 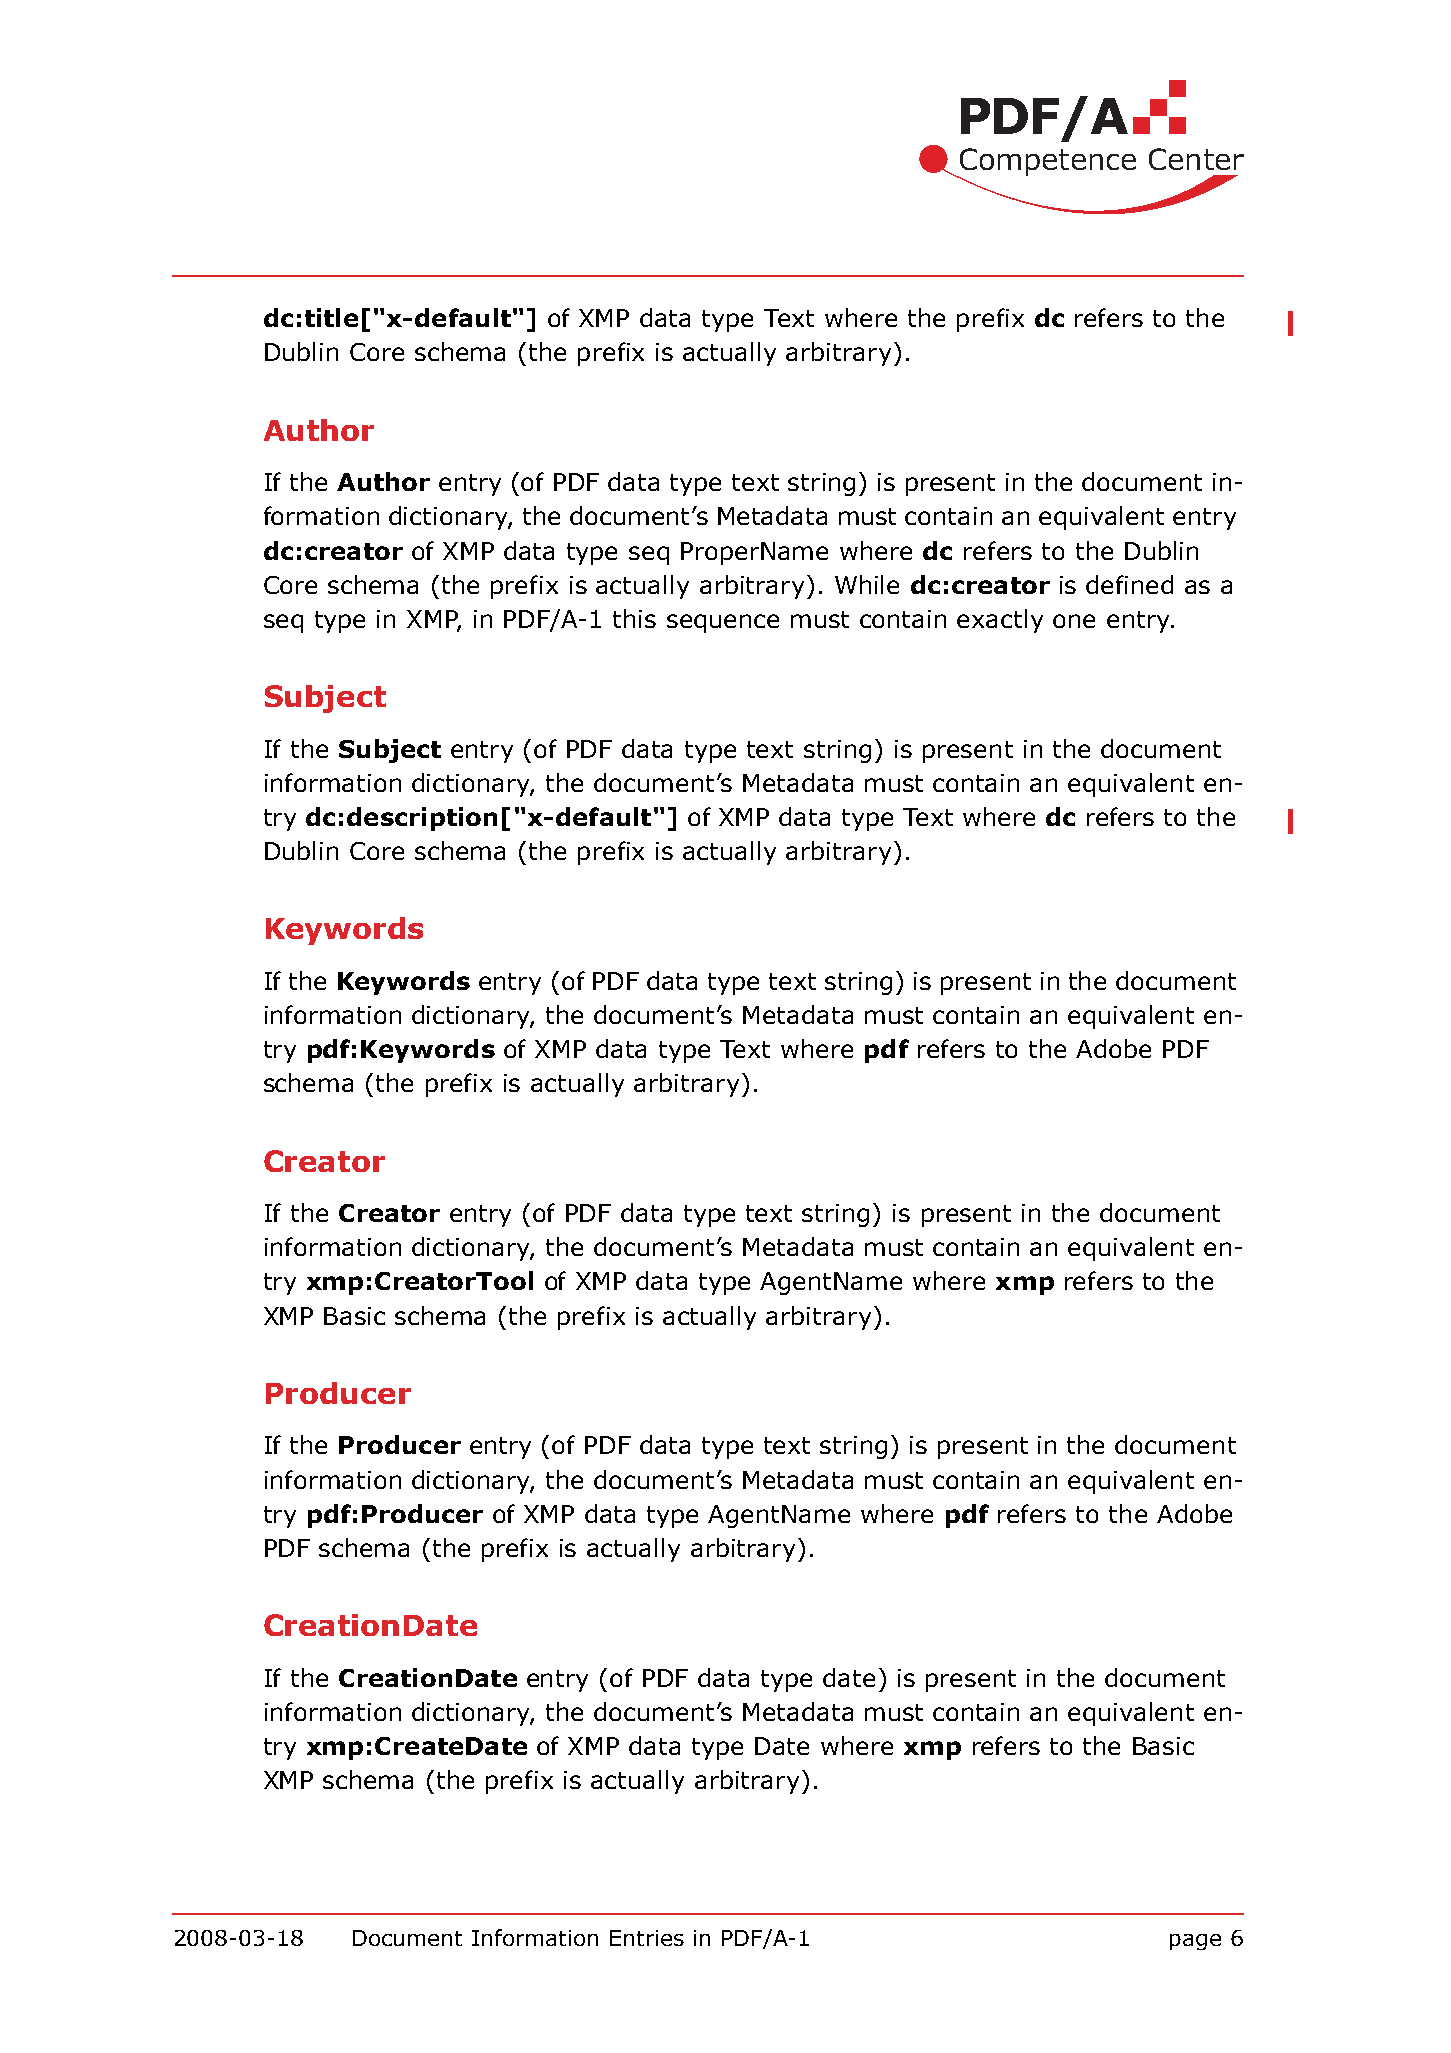 I want to click on page, so click(x=1195, y=1942).
